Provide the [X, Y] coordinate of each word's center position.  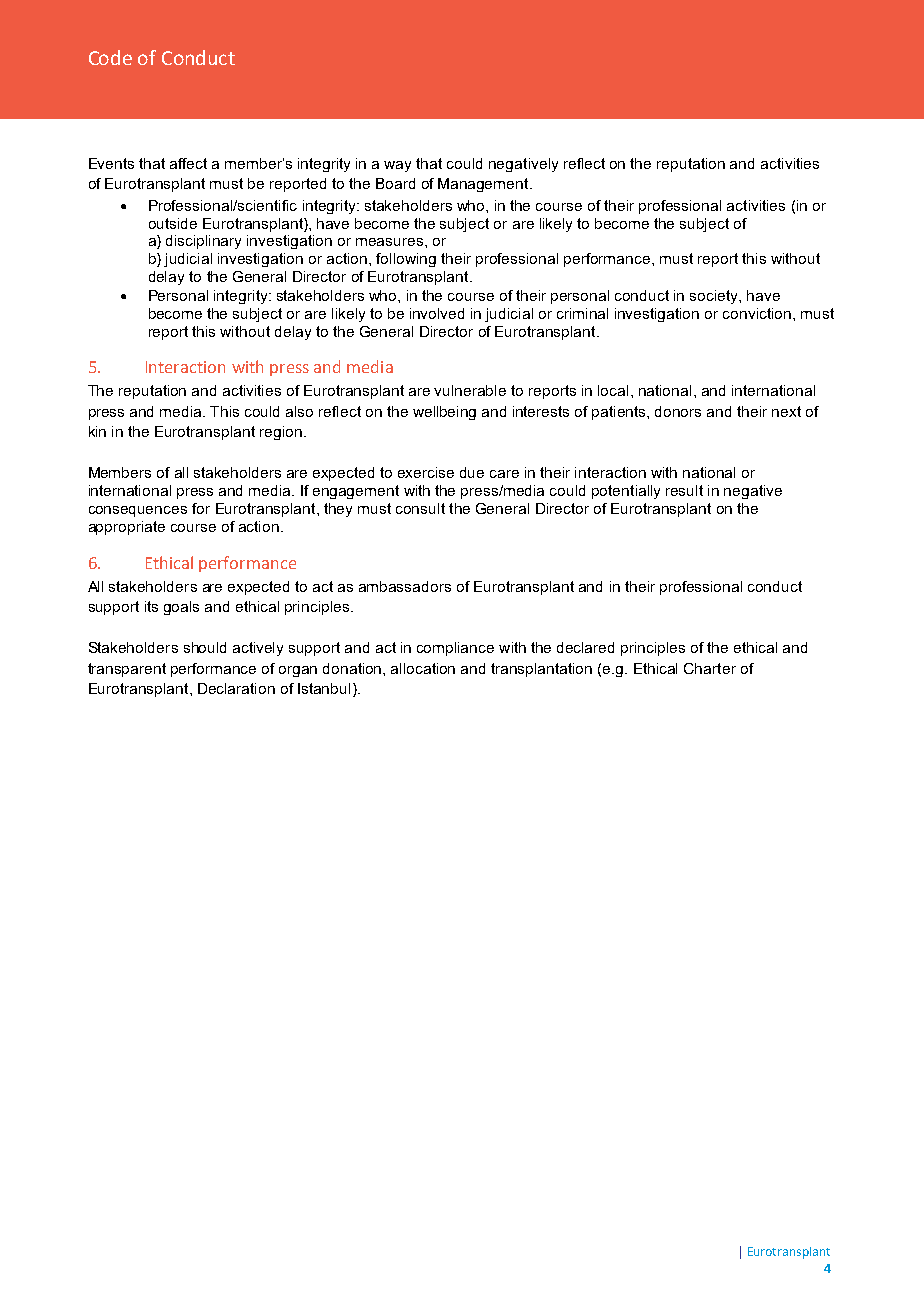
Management [484, 185]
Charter [710, 668]
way [397, 166]
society [715, 297]
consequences [138, 511]
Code [110, 57]
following [406, 260]
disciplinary [203, 242]
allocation [423, 668]
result [684, 490]
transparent [127, 670]
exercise [426, 472]
